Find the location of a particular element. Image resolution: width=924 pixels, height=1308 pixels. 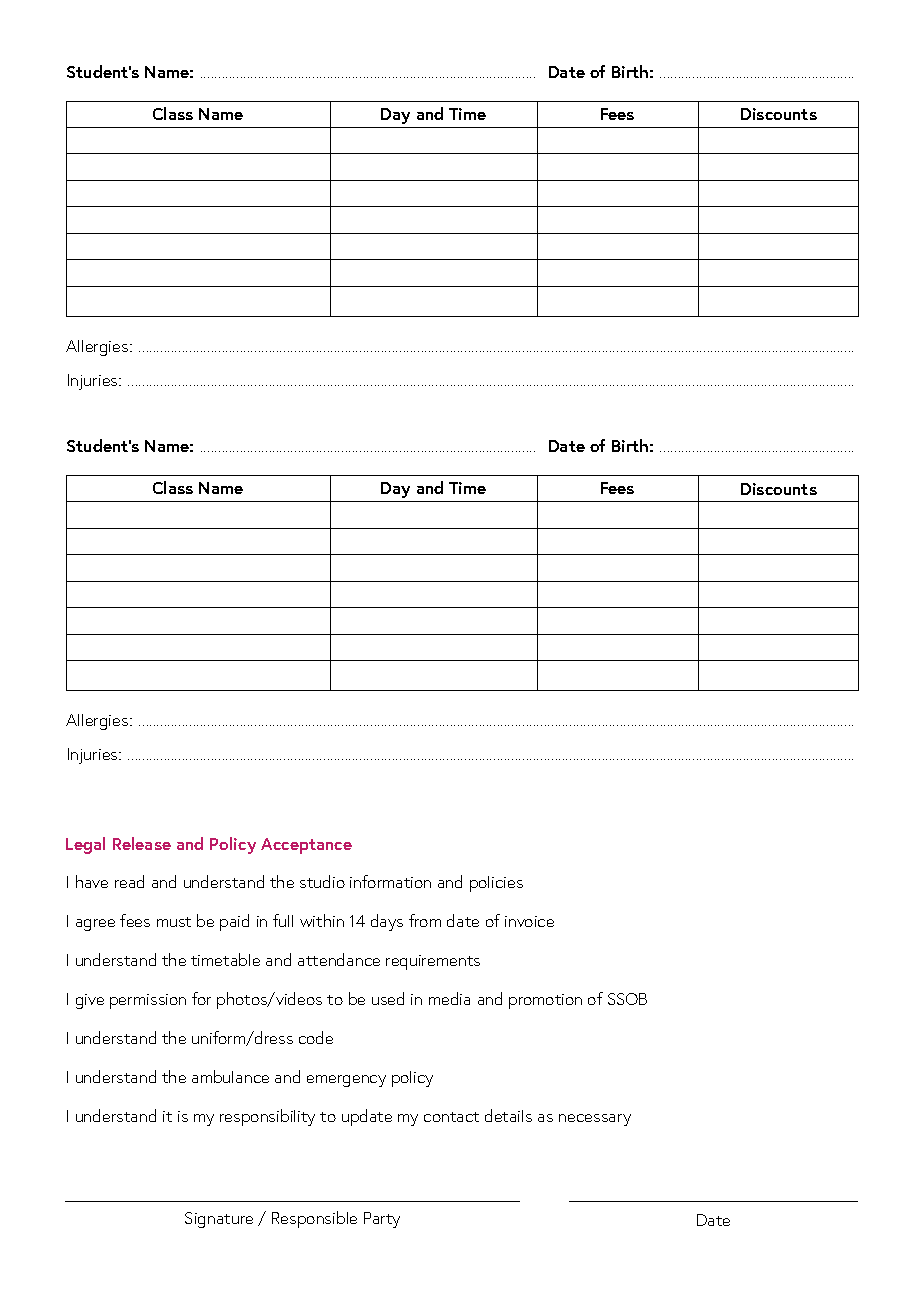

Release is located at coordinates (142, 843).
